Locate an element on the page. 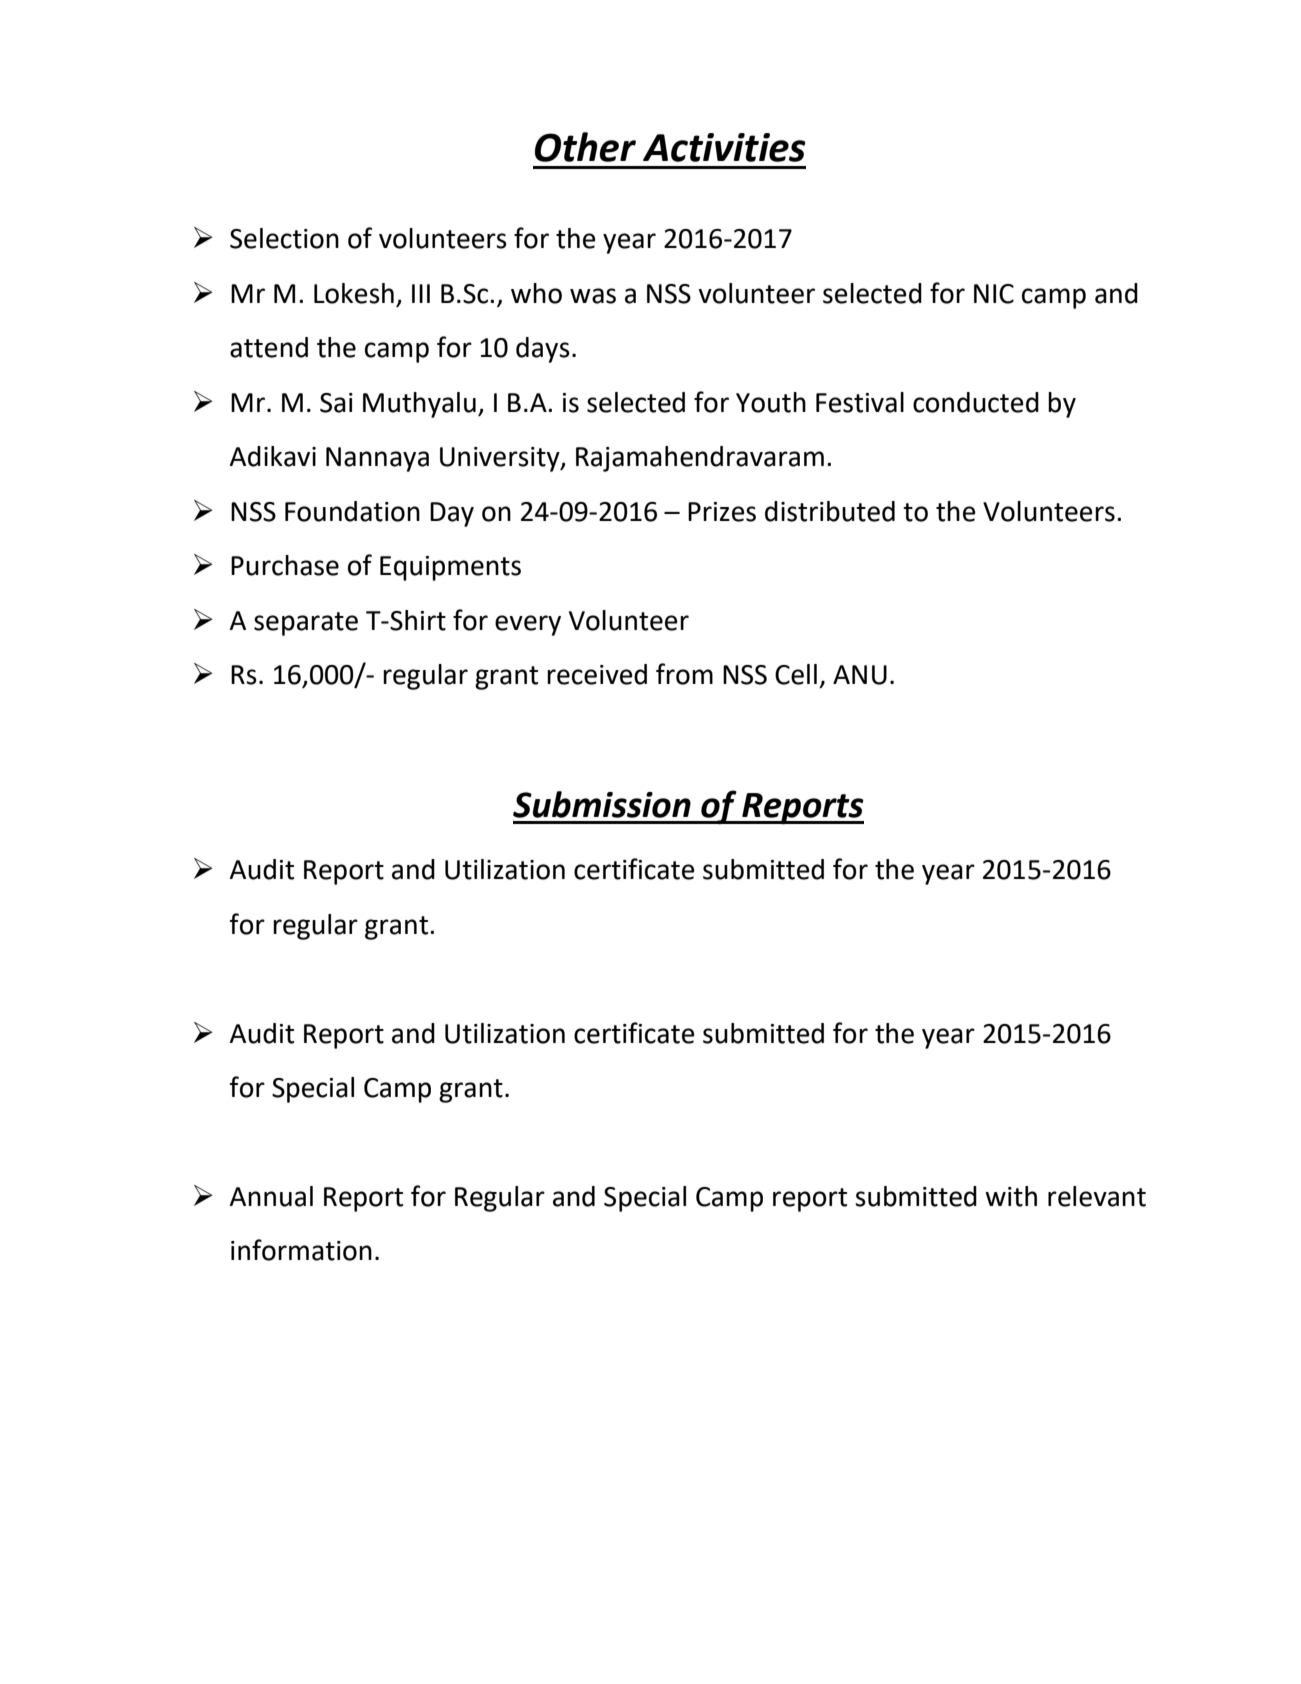 This image has width=1301, height=1684. distributed is located at coordinates (830, 511).
